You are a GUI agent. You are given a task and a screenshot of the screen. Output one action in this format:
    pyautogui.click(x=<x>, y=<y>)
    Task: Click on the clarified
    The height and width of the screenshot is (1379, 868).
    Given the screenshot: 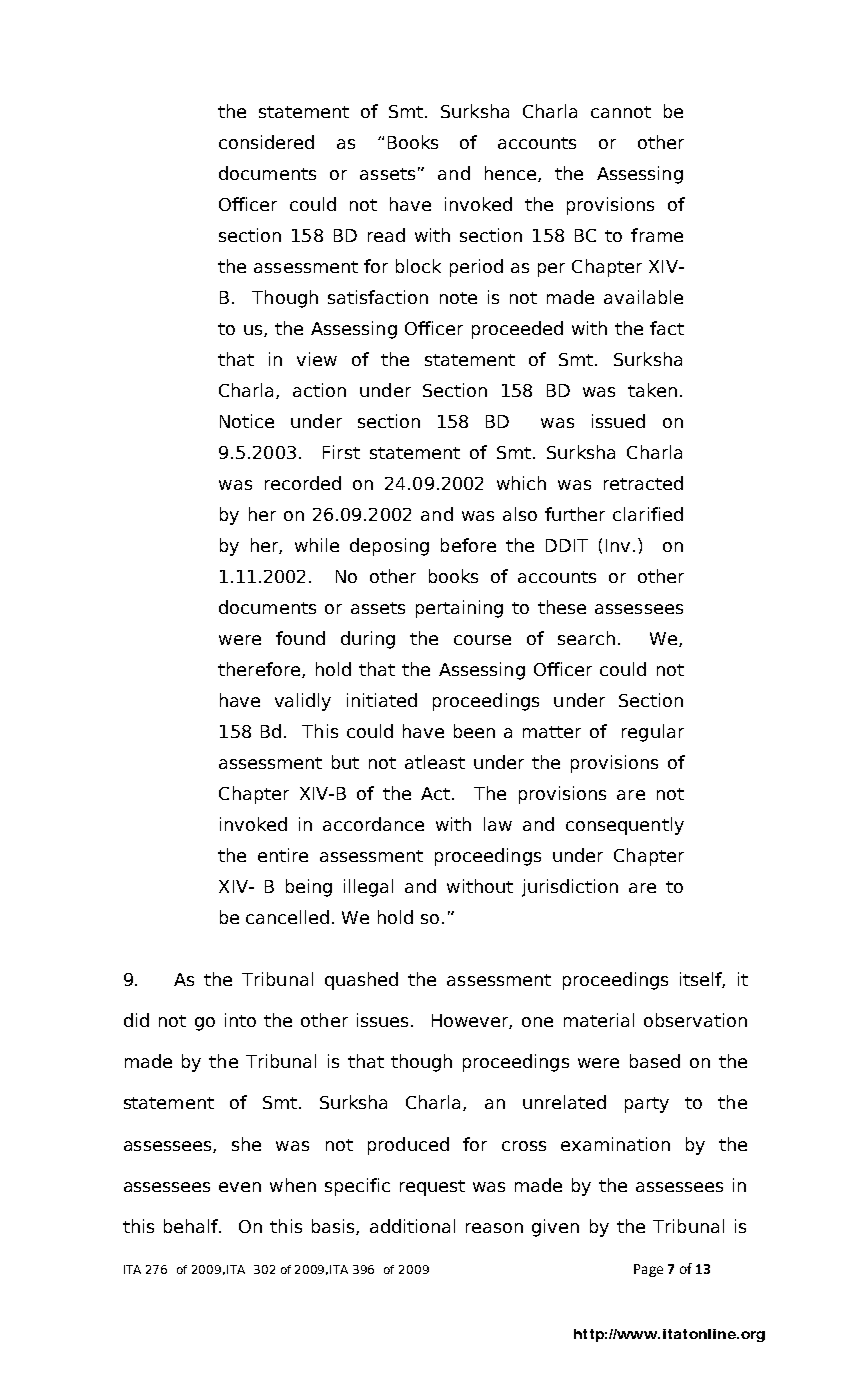 What is the action you would take?
    pyautogui.click(x=648, y=514)
